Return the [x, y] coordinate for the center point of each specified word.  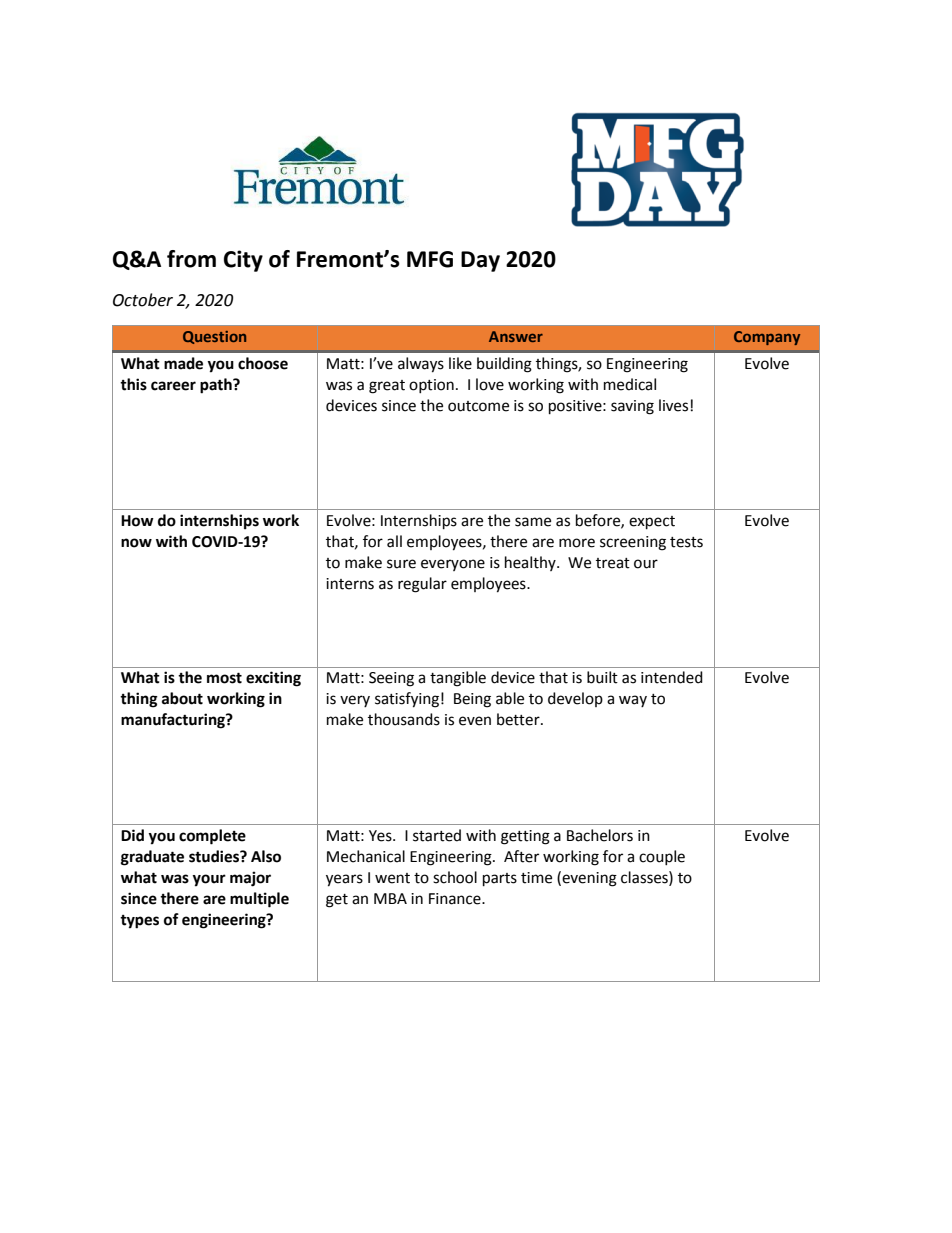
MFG [430, 259]
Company [767, 338]
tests [686, 542]
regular [422, 585]
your [209, 880]
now [136, 543]
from [191, 259]
